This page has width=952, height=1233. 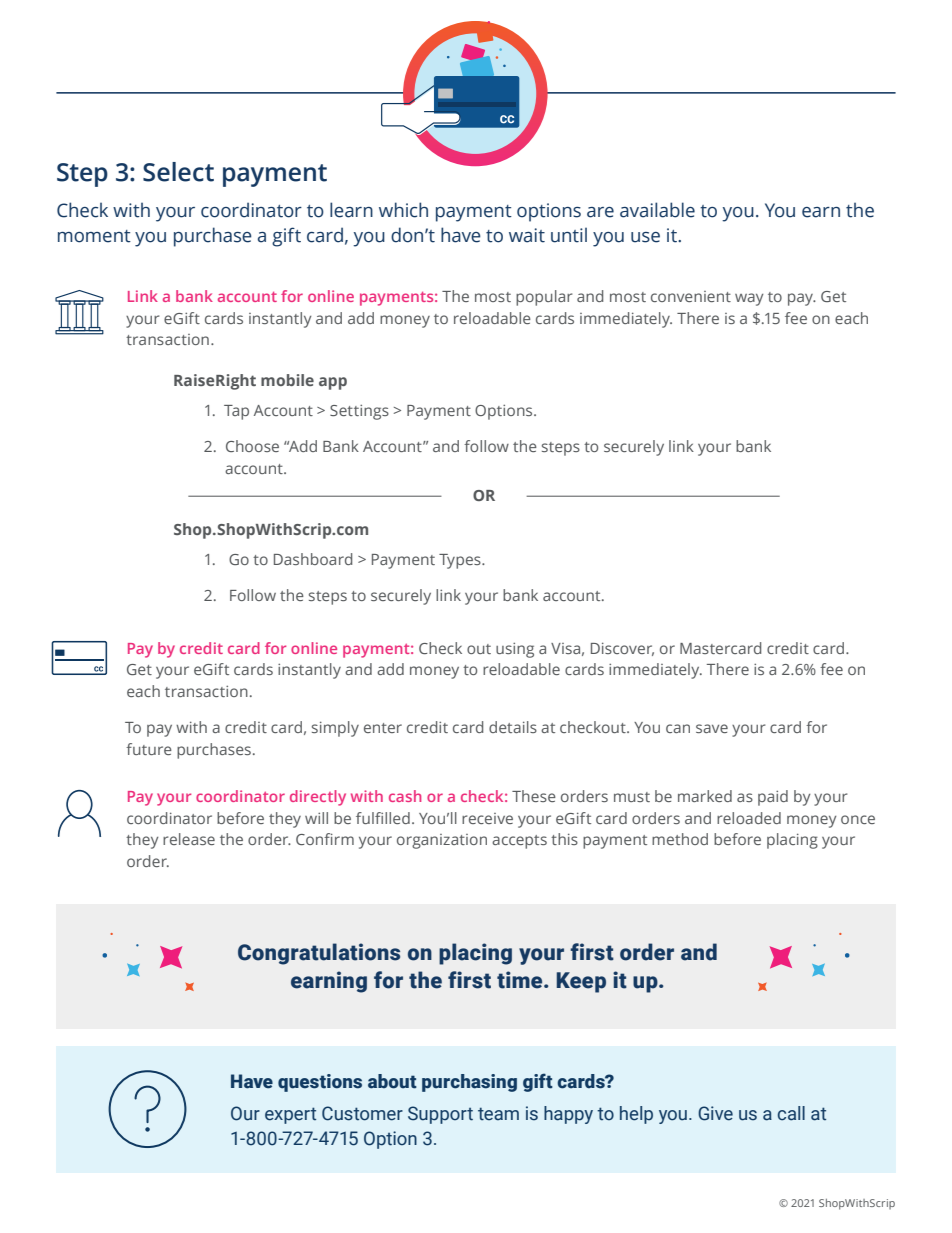 I want to click on which, so click(x=403, y=210).
